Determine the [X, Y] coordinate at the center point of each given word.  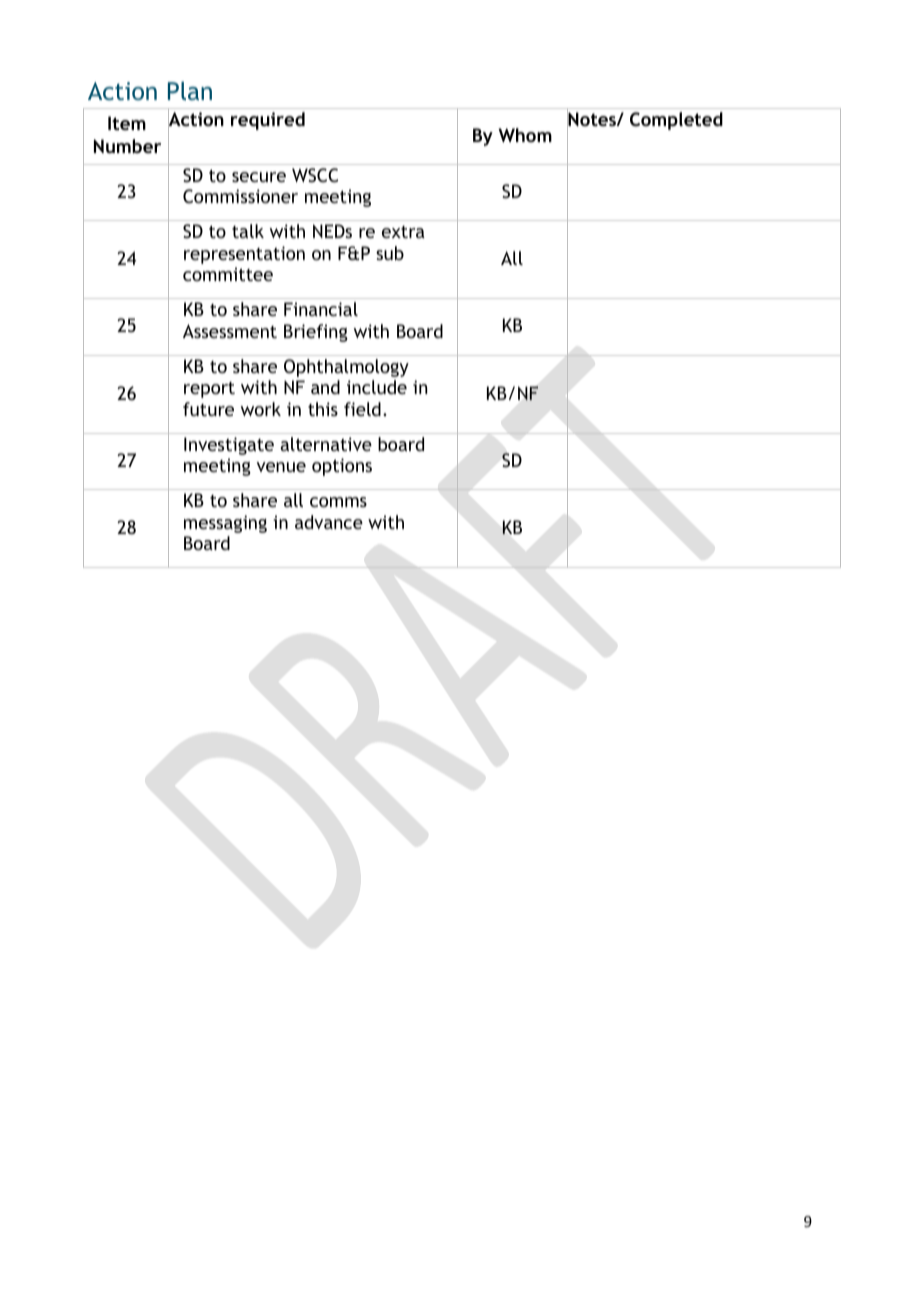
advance [329, 522]
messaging [225, 524]
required [268, 121]
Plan [190, 90]
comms [338, 502]
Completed [676, 121]
